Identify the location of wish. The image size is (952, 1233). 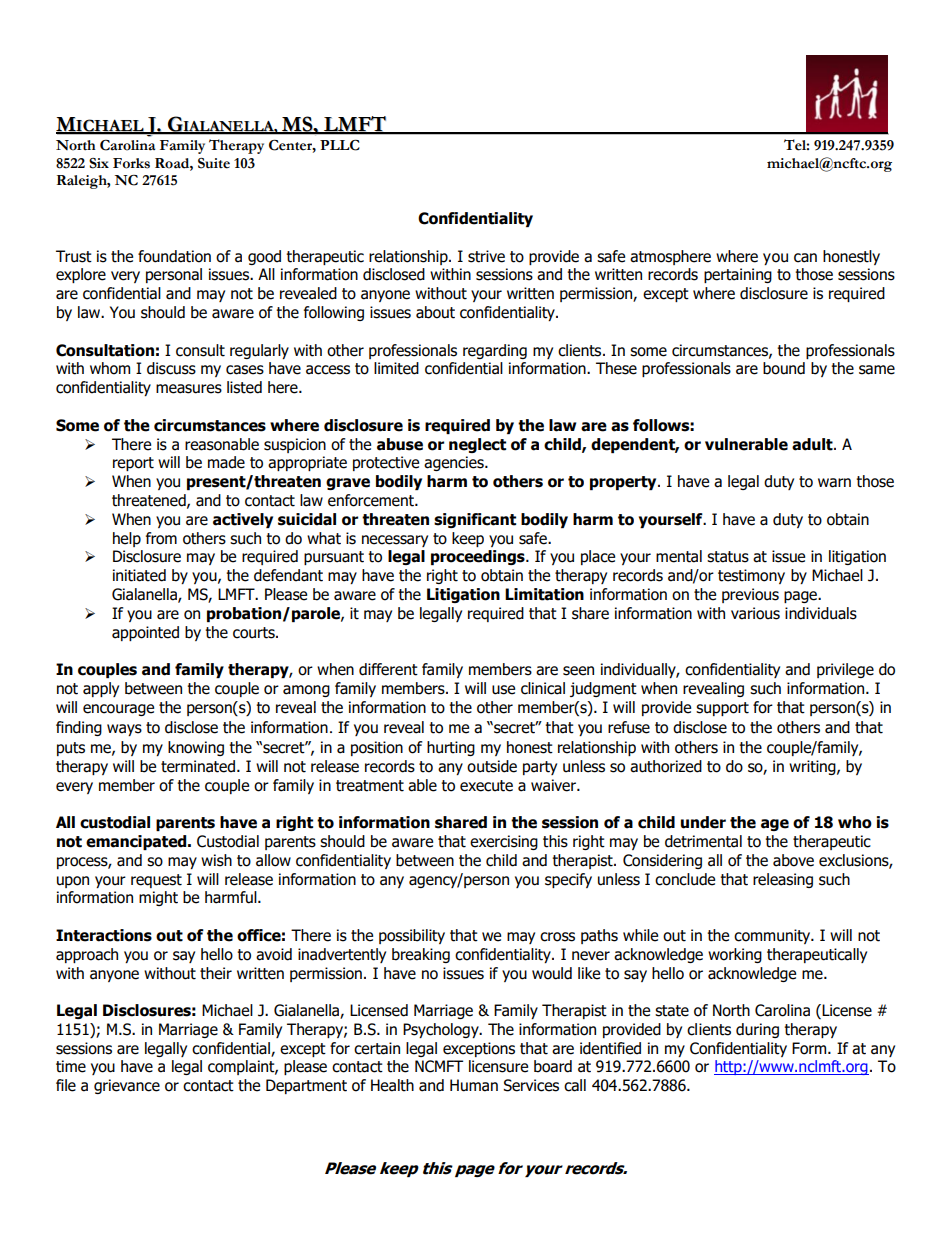
(216, 860).
